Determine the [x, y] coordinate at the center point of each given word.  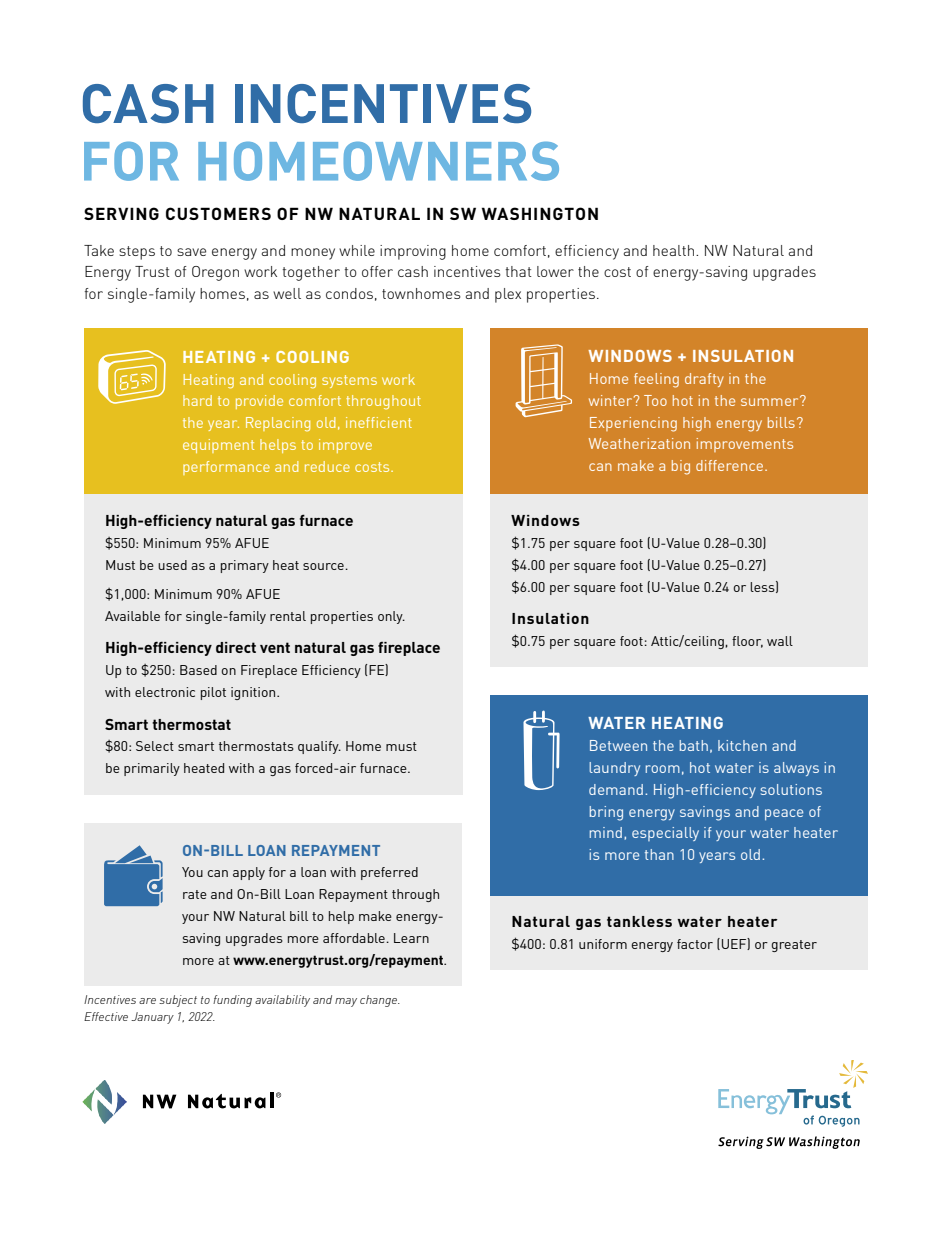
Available [132, 616]
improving [413, 252]
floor [747, 642]
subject [178, 1001]
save [191, 252]
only [391, 617]
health [673, 250]
